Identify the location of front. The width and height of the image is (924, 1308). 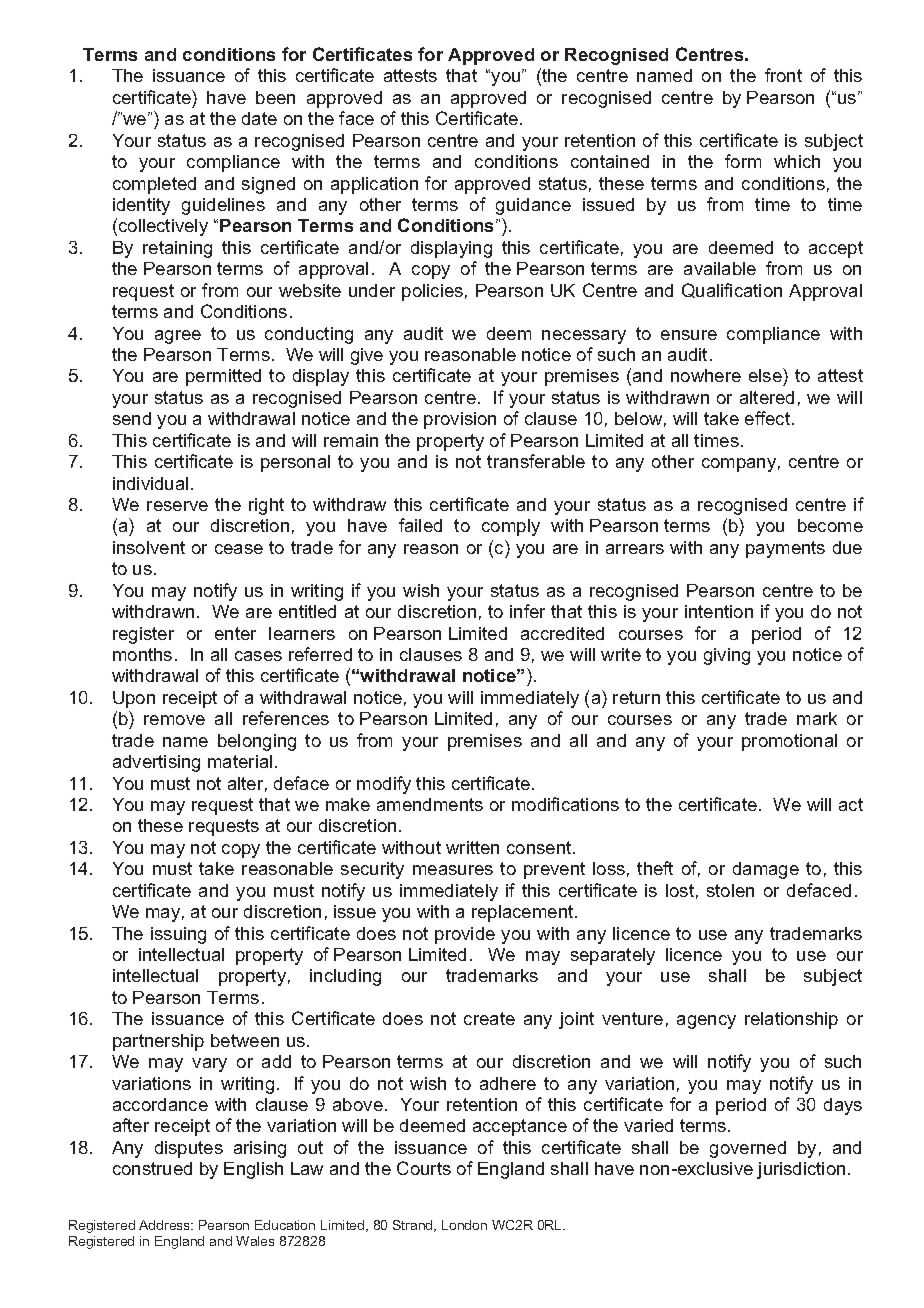
(783, 75).
